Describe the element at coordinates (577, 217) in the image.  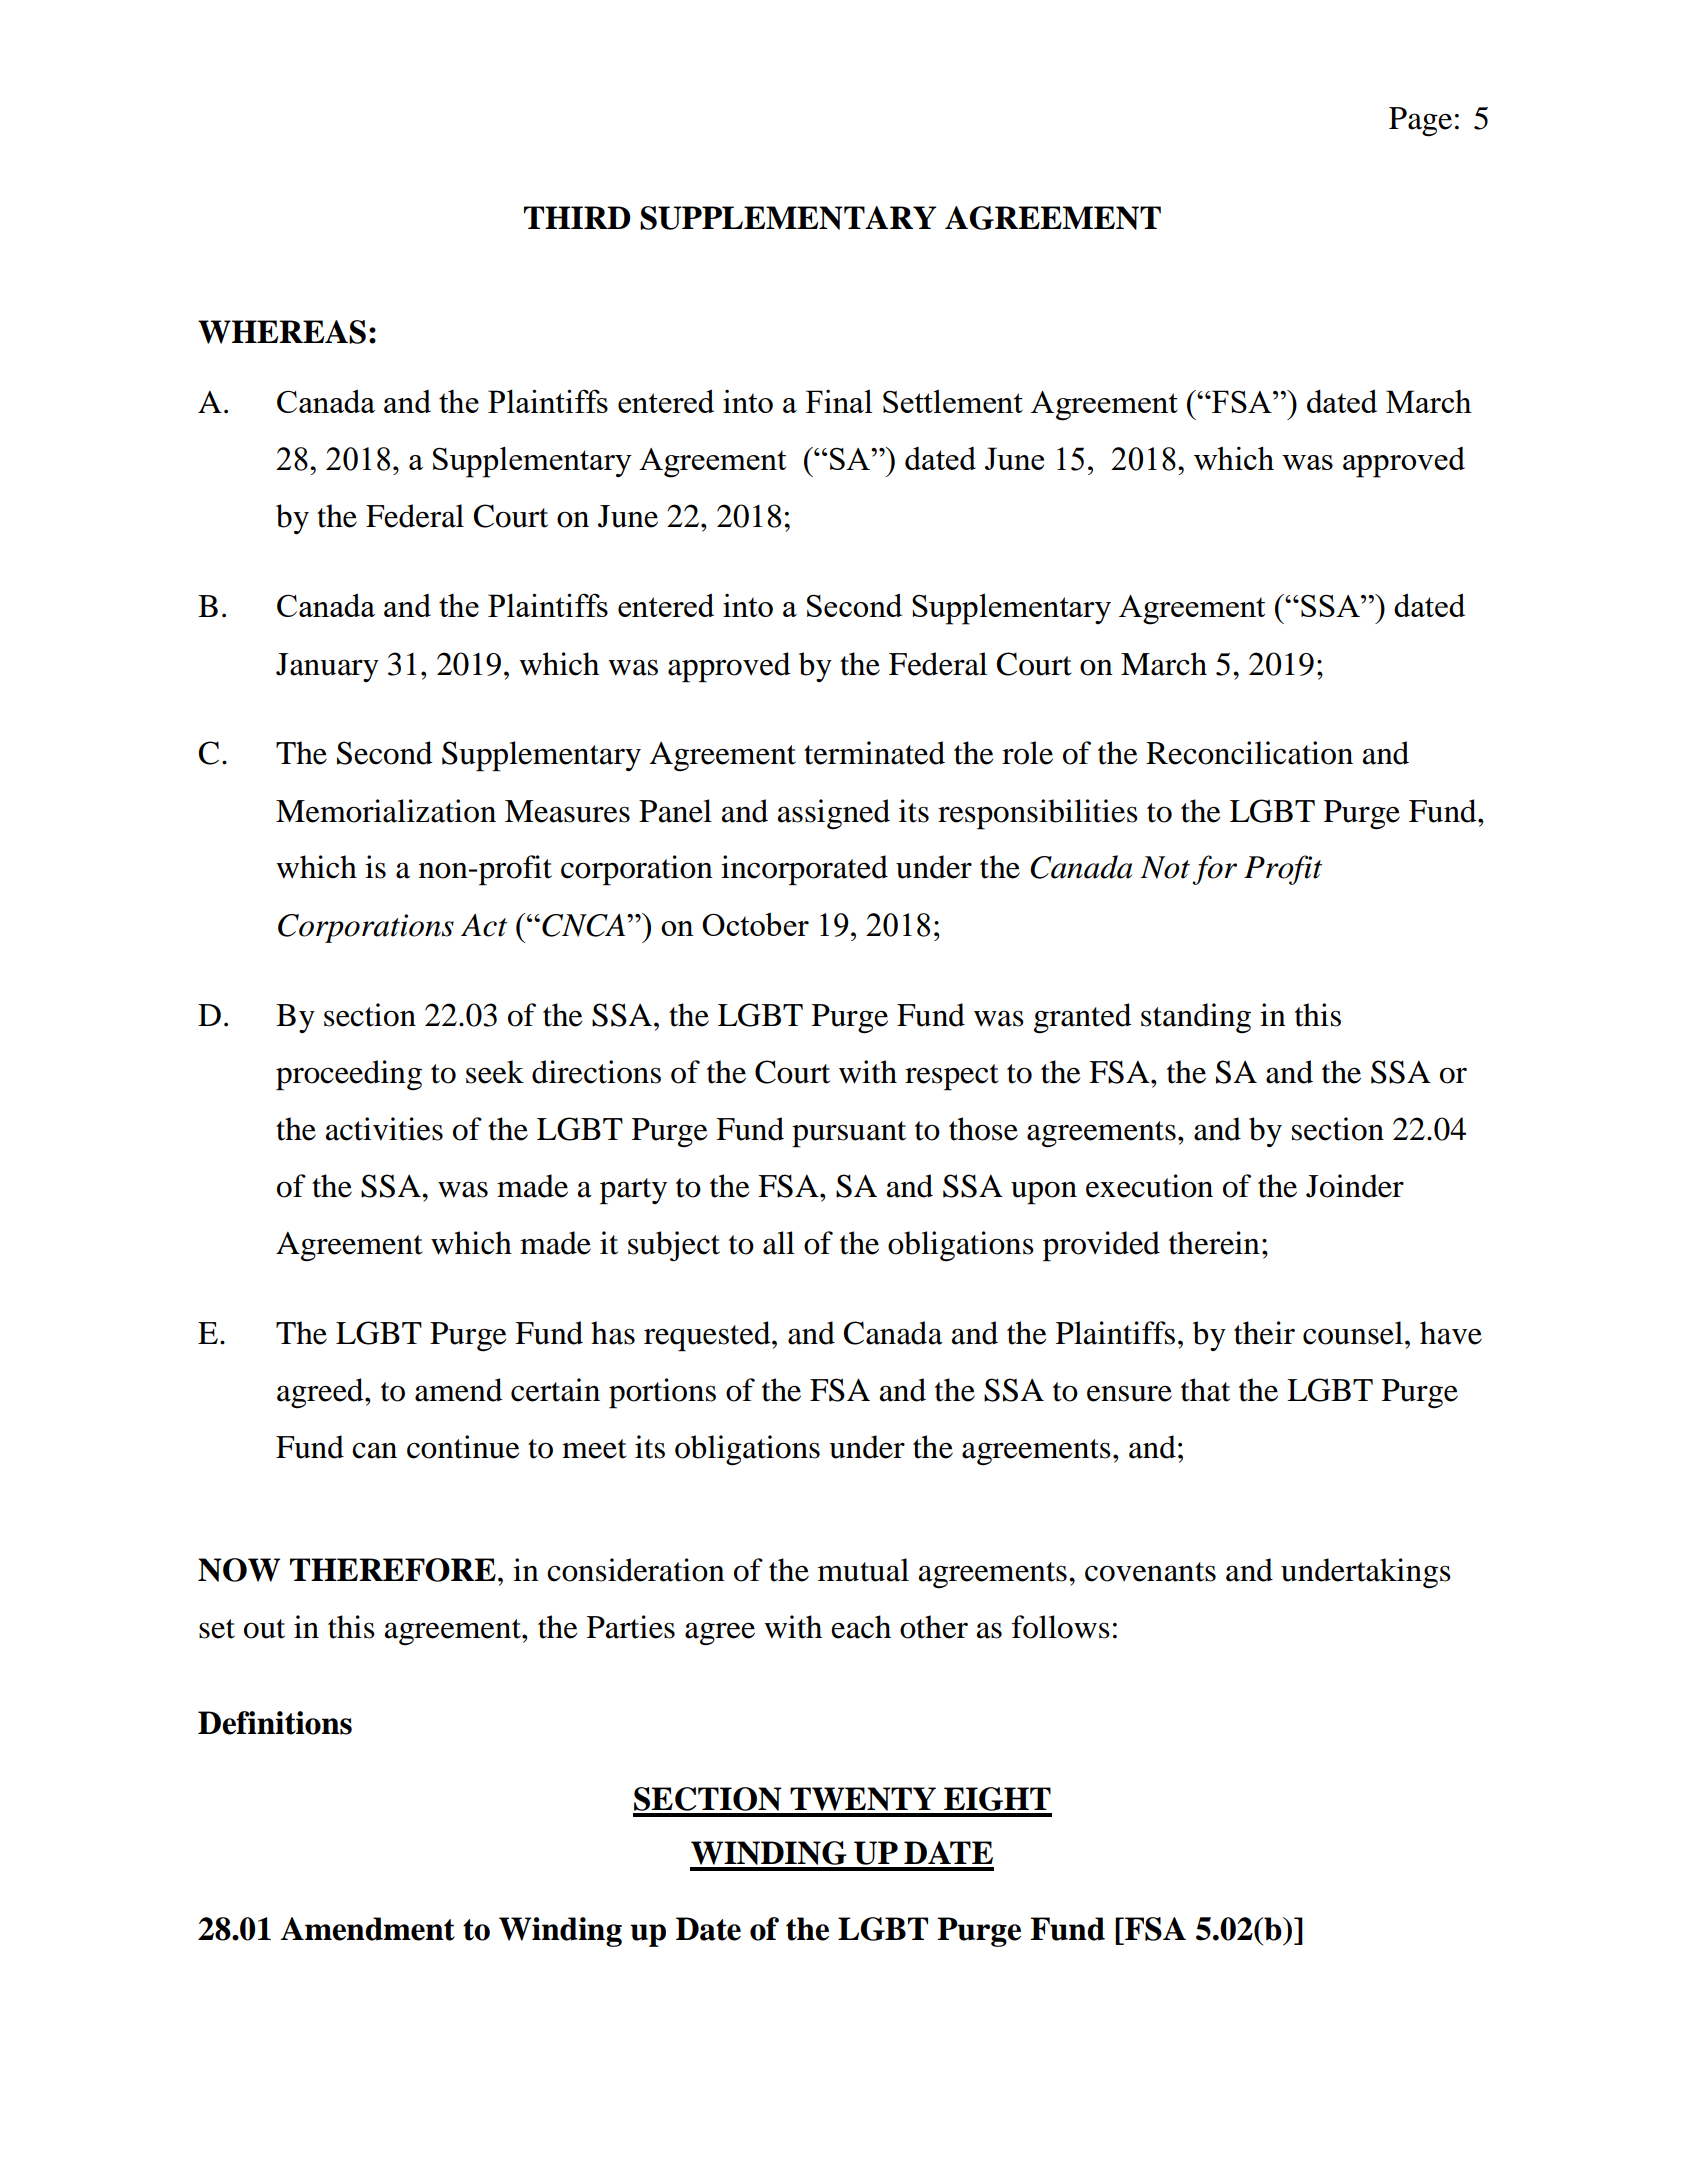
I see `THIRD` at that location.
